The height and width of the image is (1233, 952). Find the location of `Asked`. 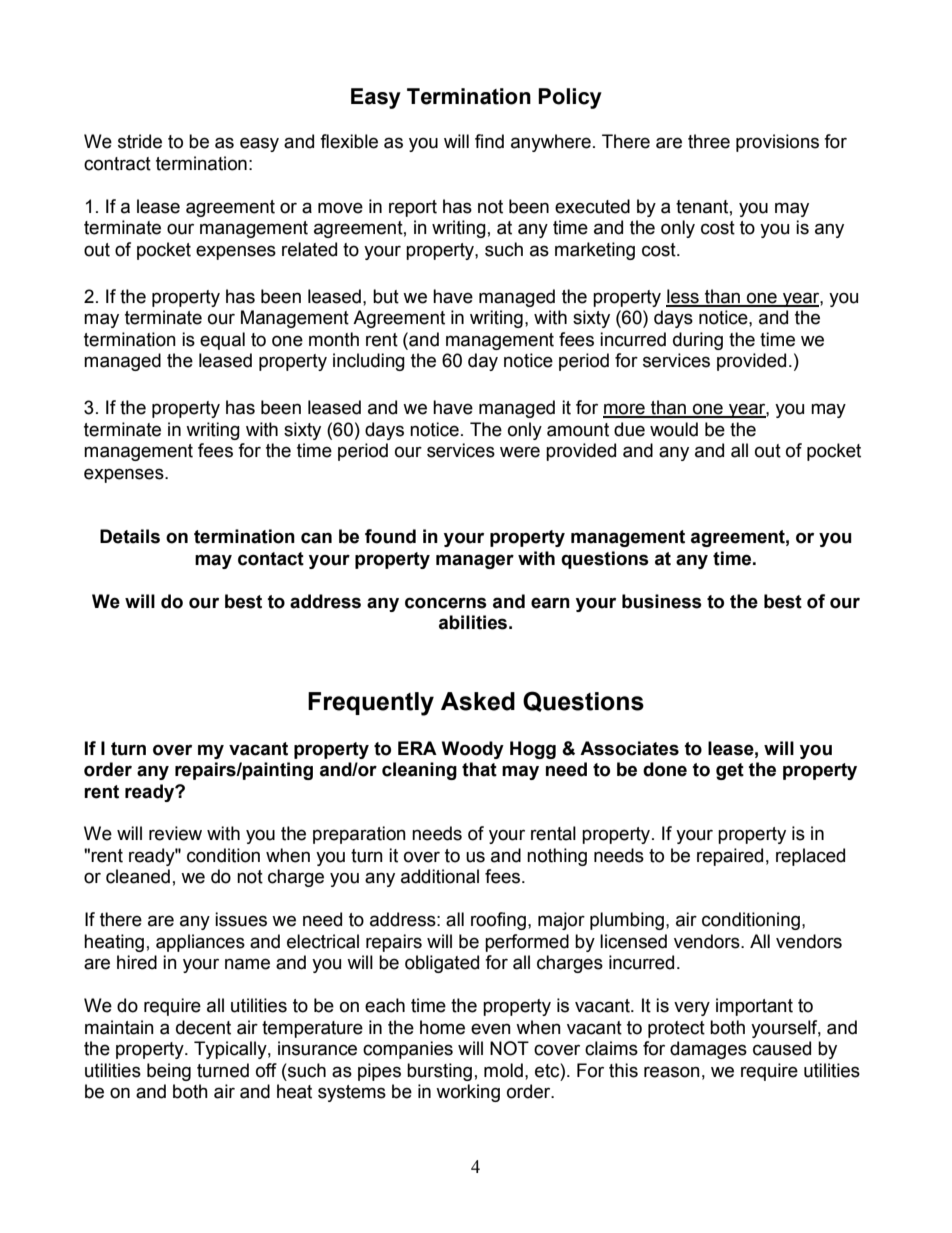

Asked is located at coordinates (478, 701).
